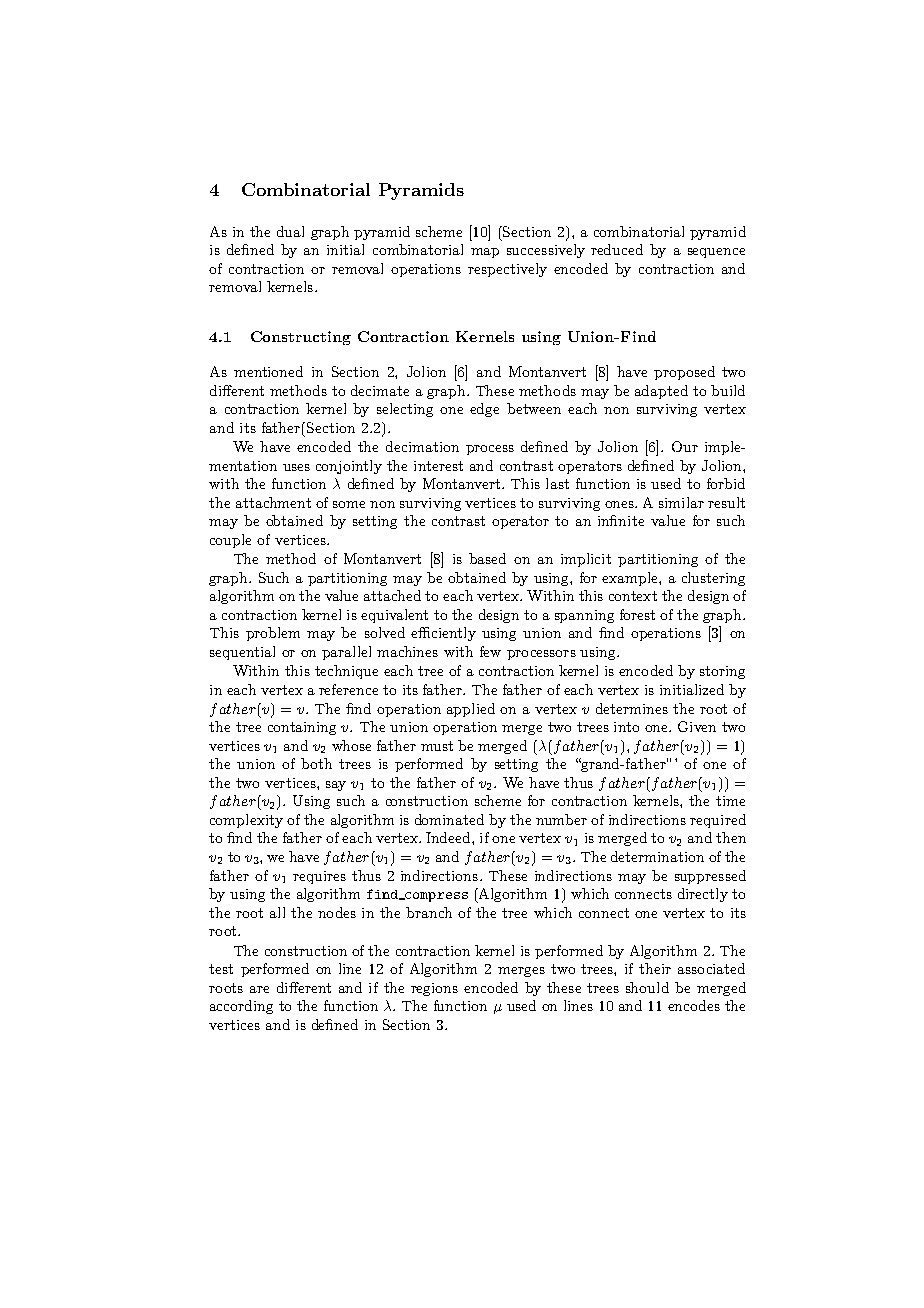 The image size is (924, 1308). What do you see at coordinates (434, 989) in the page?
I see `regions` at bounding box center [434, 989].
